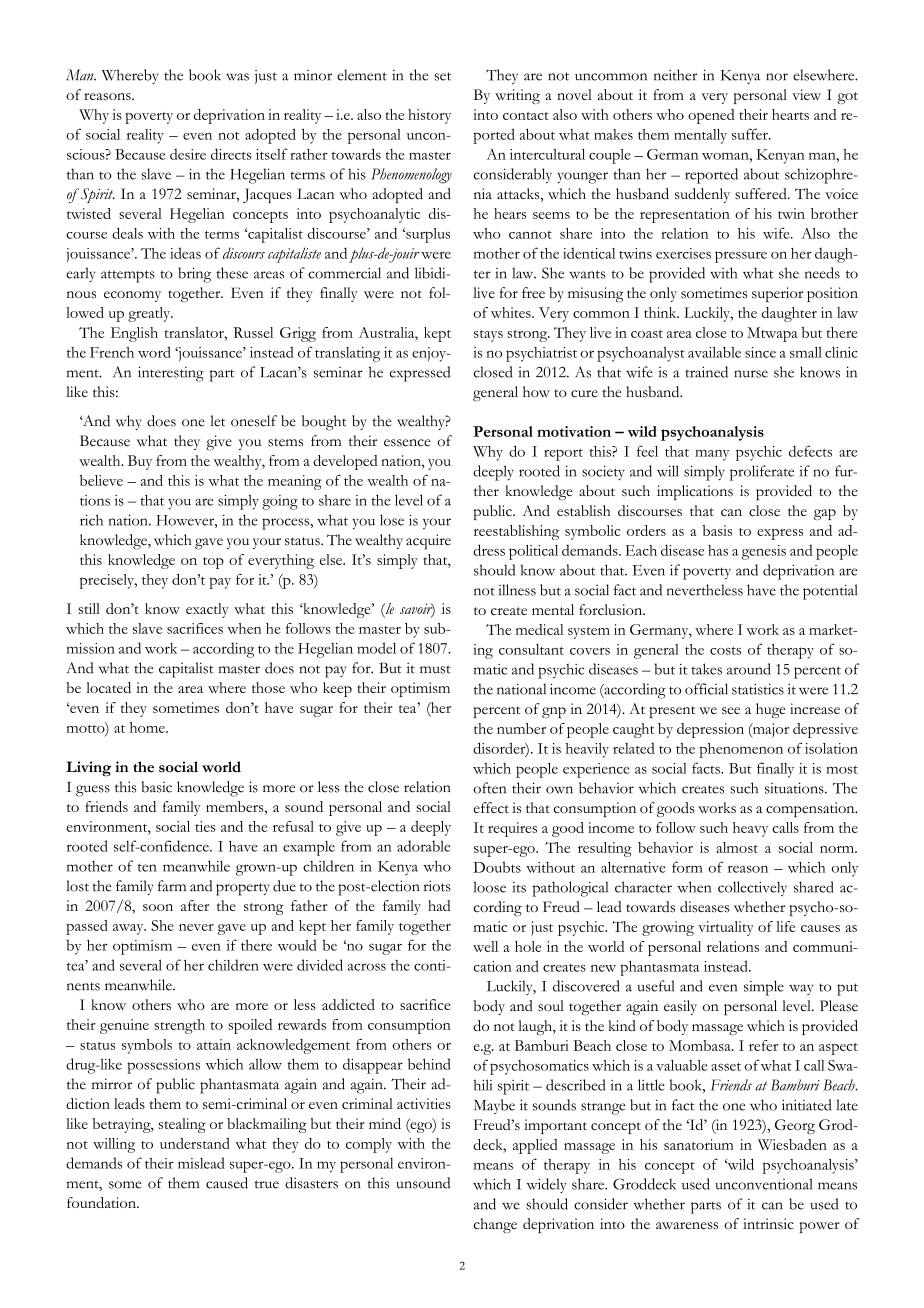 This document has height=1308, width=924. Describe the element at coordinates (140, 462) in the document. I see `Buy` at that location.
